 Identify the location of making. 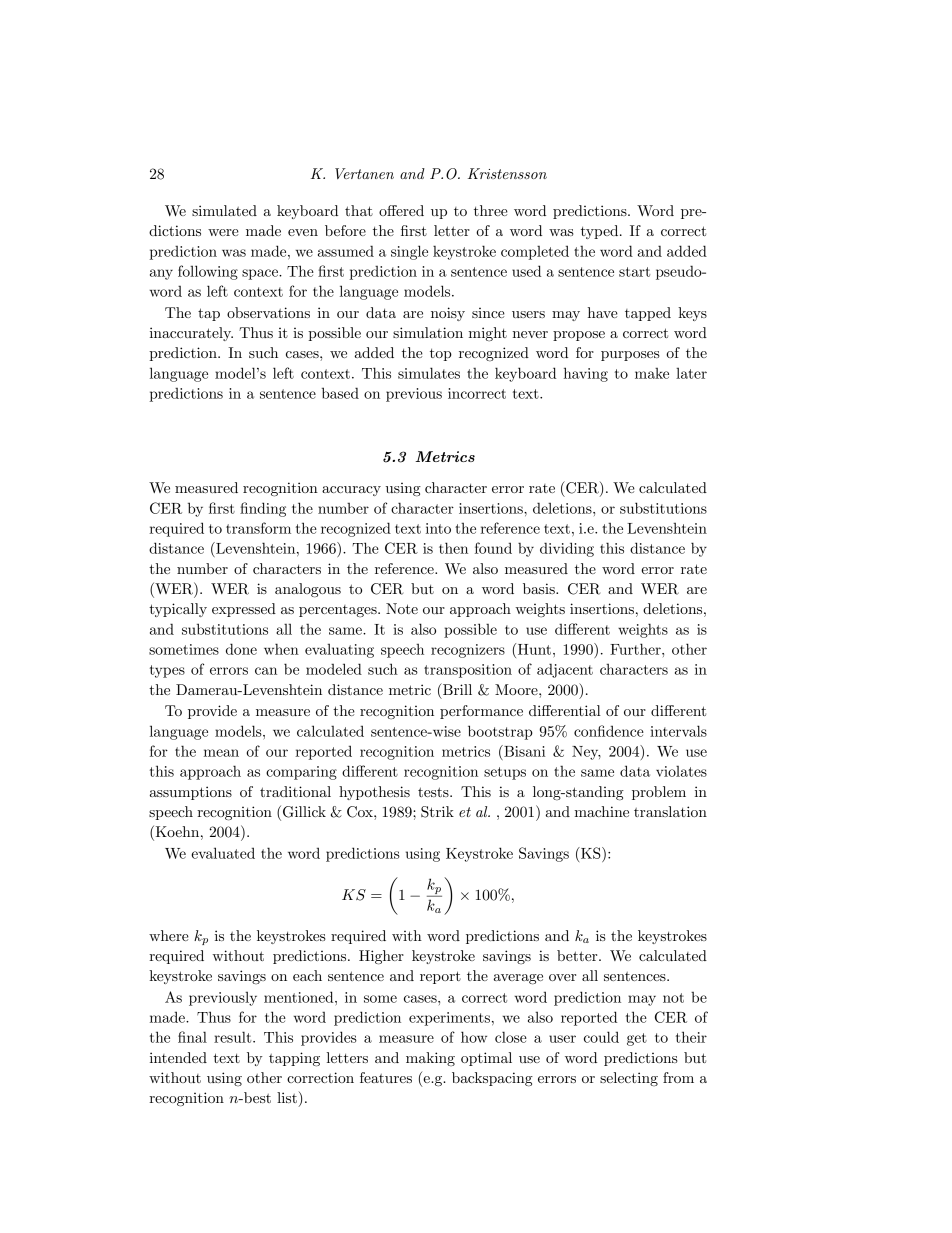
(430, 1059).
